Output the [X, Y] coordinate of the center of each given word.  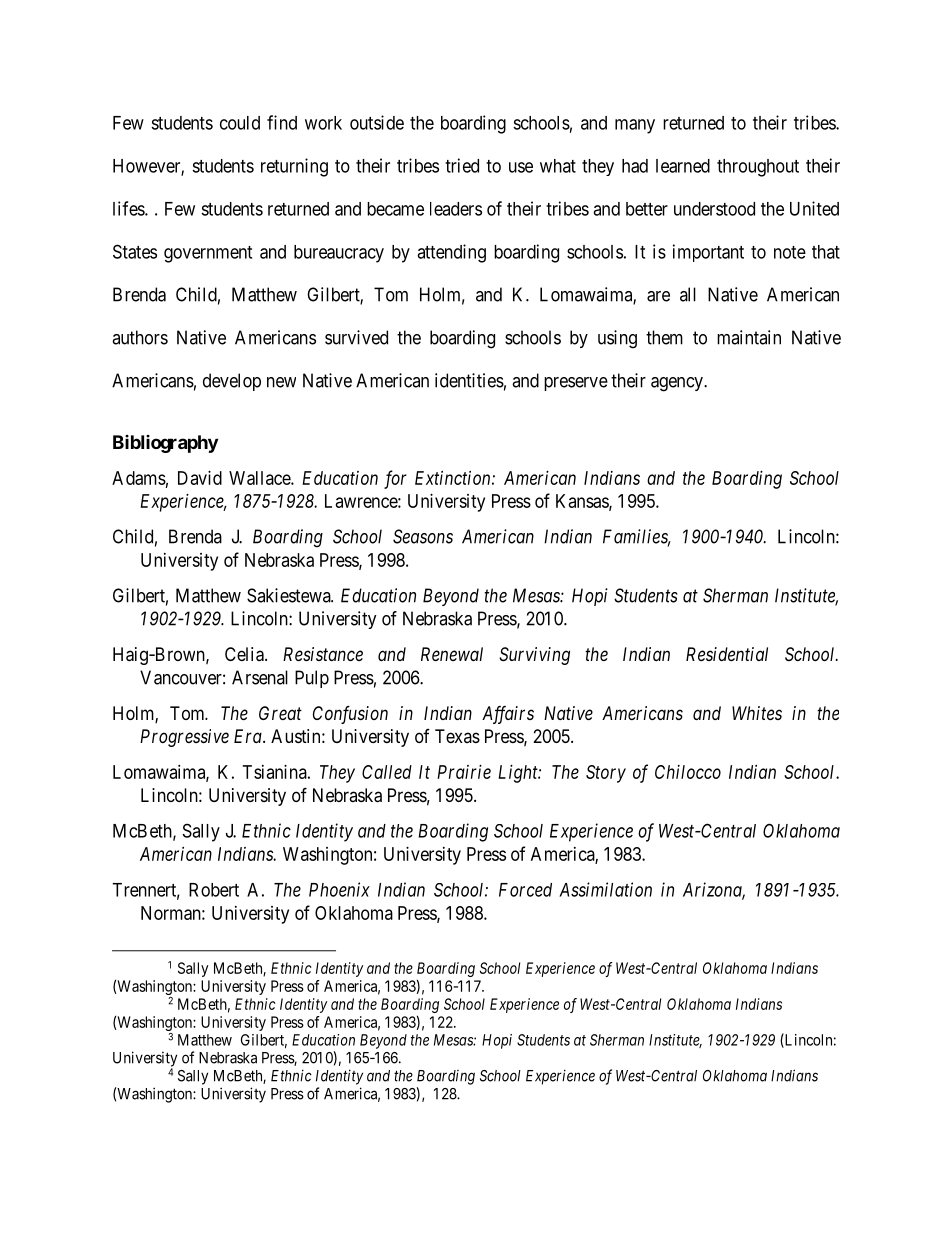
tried [462, 165]
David [200, 478]
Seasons [423, 536]
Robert [214, 890]
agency [678, 384]
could [240, 123]
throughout [758, 168]
